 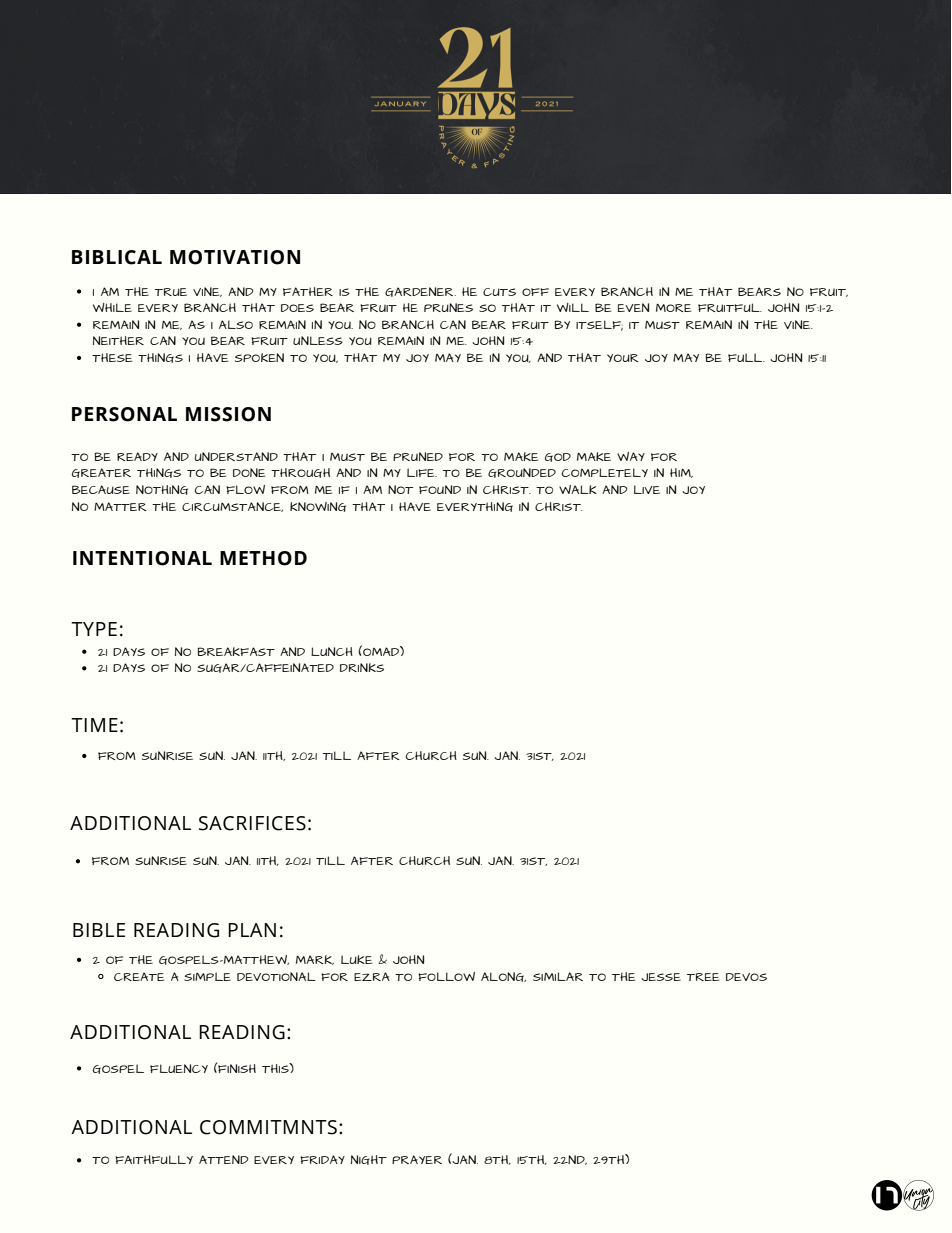 What do you see at coordinates (223, 1159) in the document?
I see `ATTEND` at bounding box center [223, 1159].
